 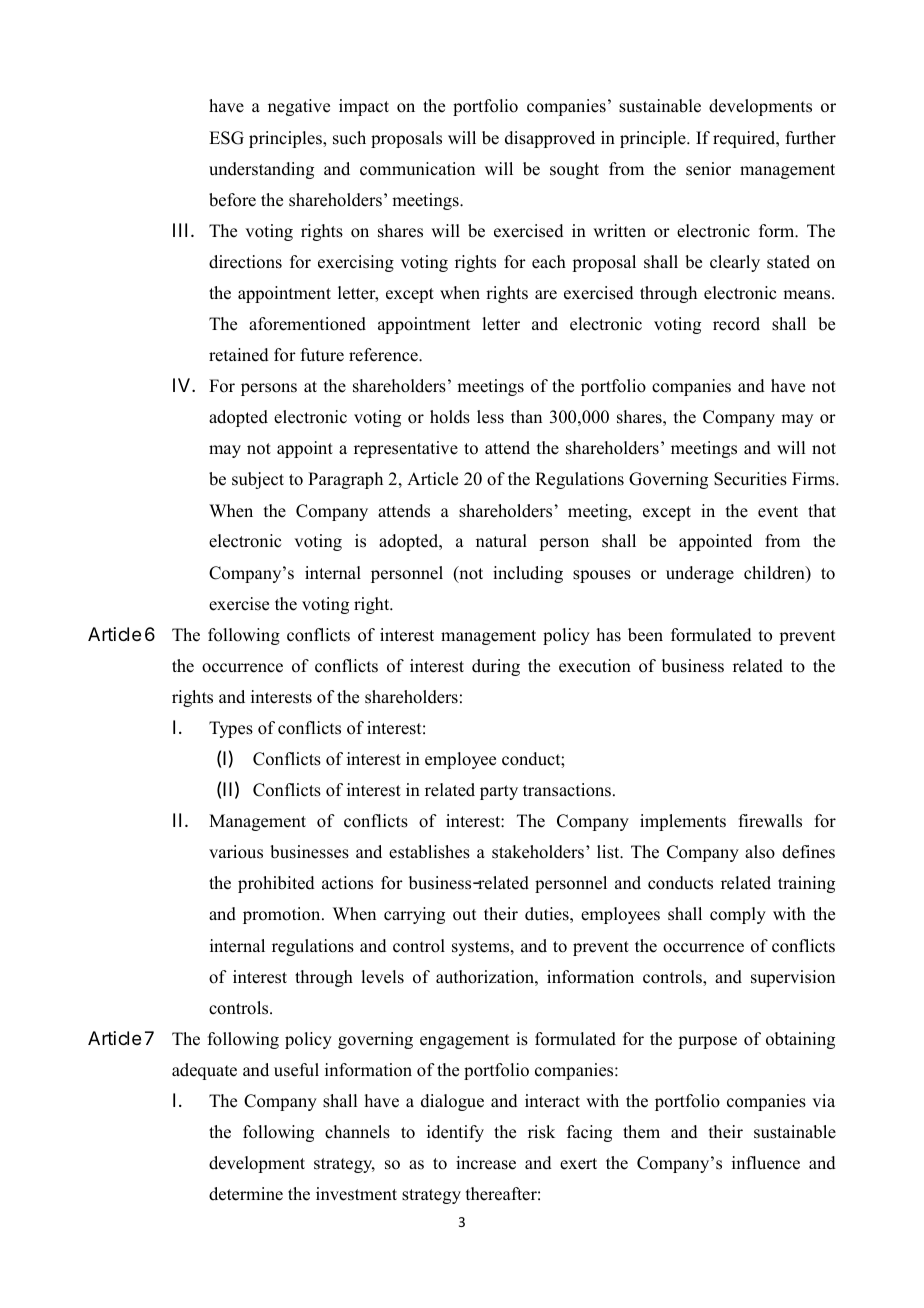 I want to click on firewalls, so click(x=770, y=821).
